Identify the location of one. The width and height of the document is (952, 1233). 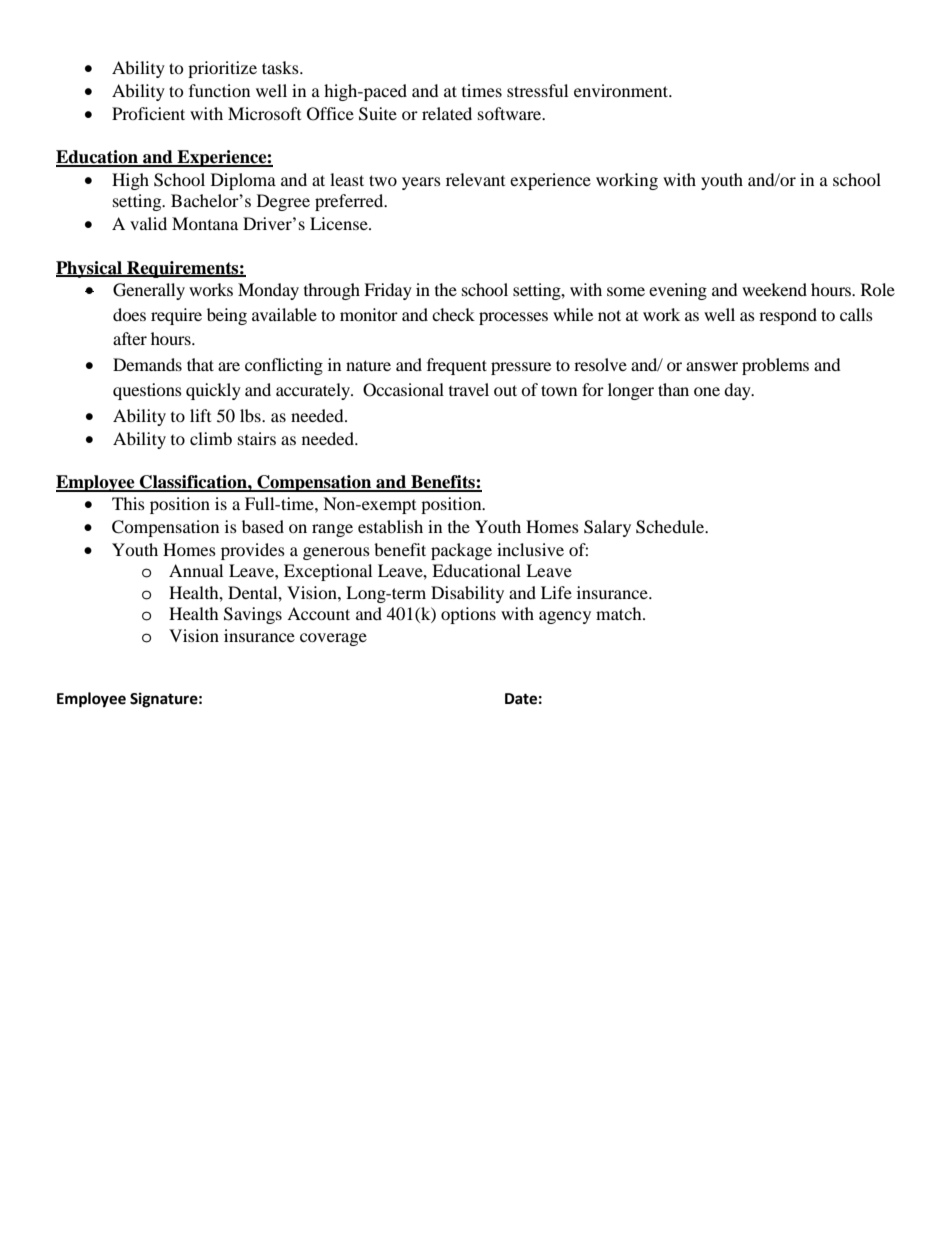
(707, 391).
